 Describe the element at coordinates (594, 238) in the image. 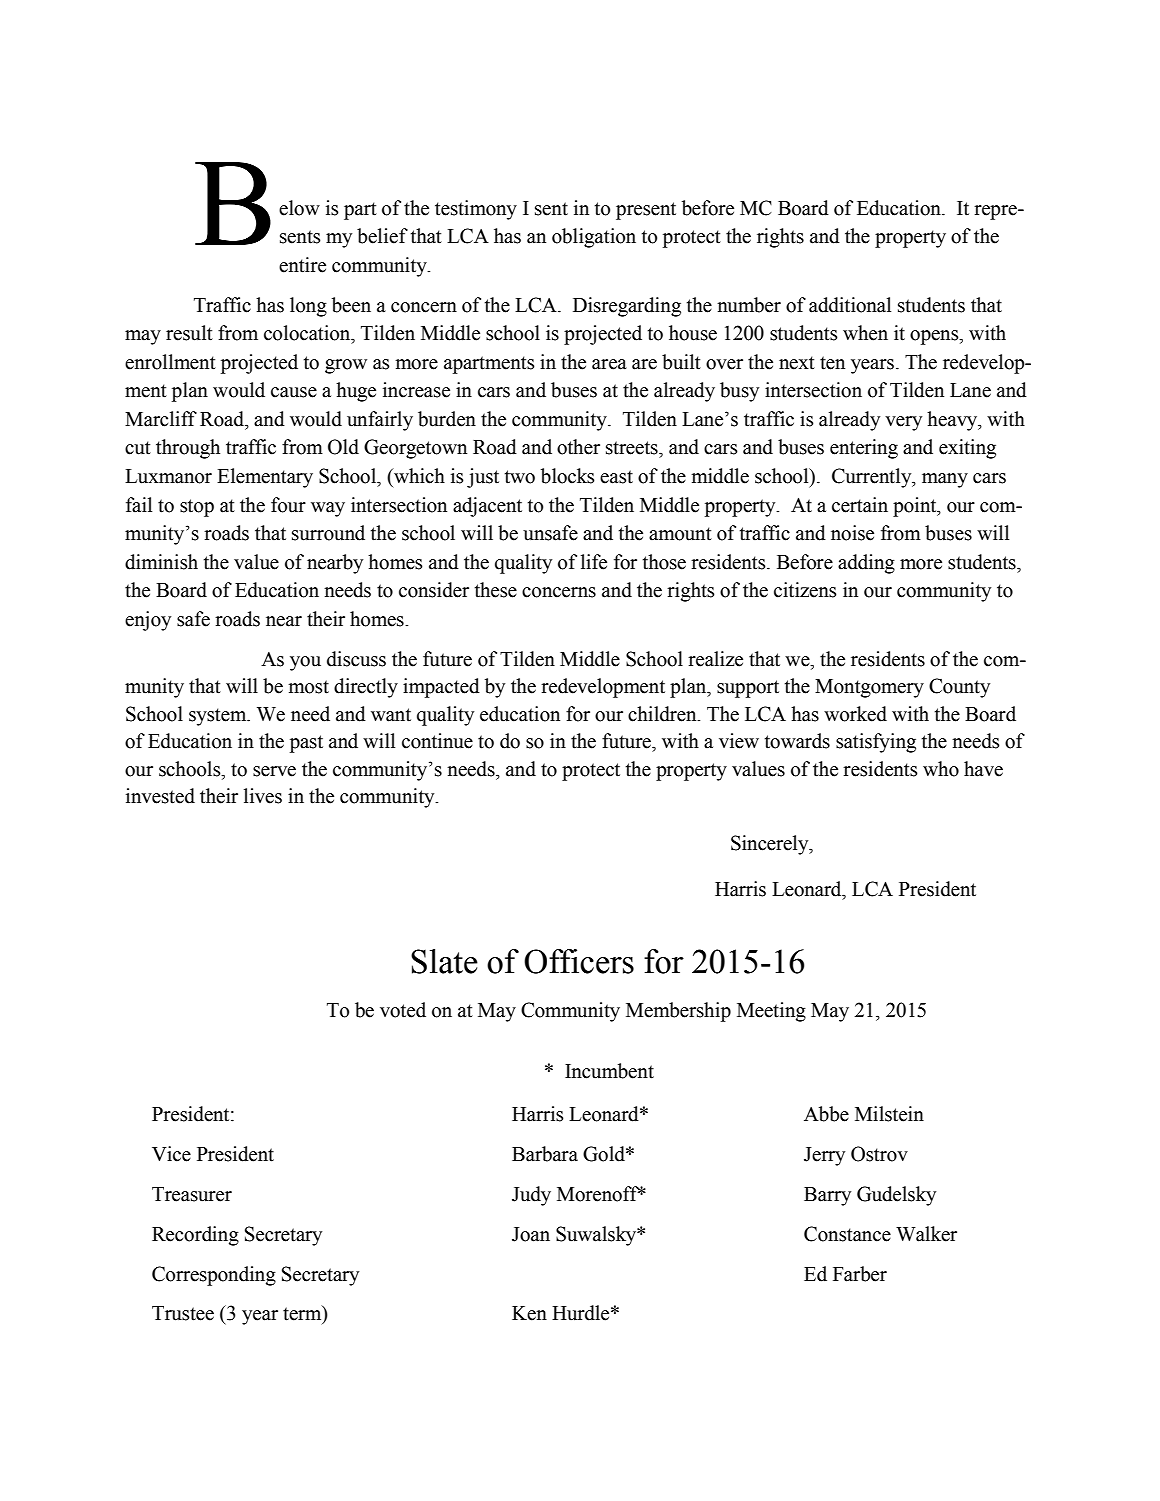

I see `obligation` at that location.
